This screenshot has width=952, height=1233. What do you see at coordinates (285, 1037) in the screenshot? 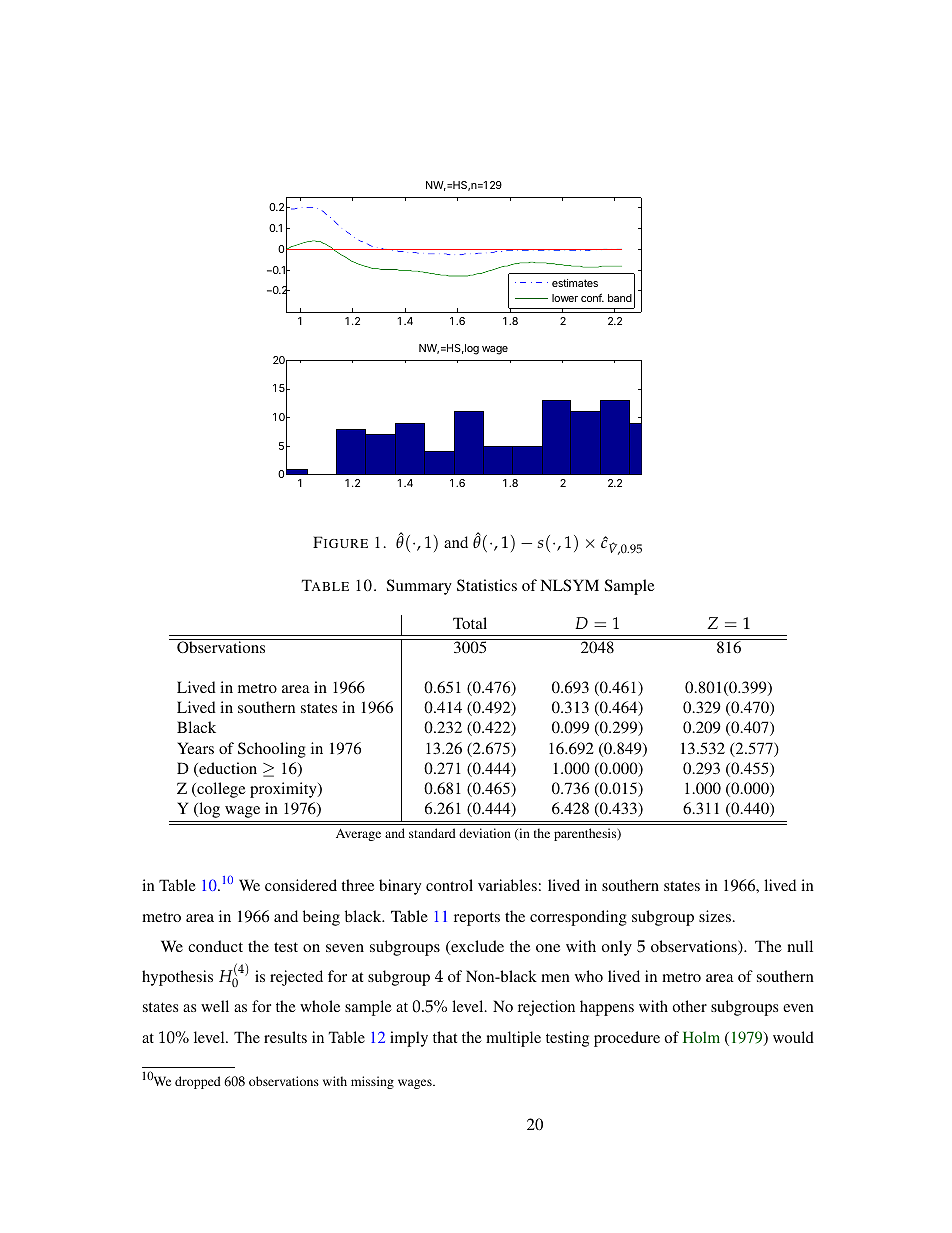
I see `results` at bounding box center [285, 1037].
